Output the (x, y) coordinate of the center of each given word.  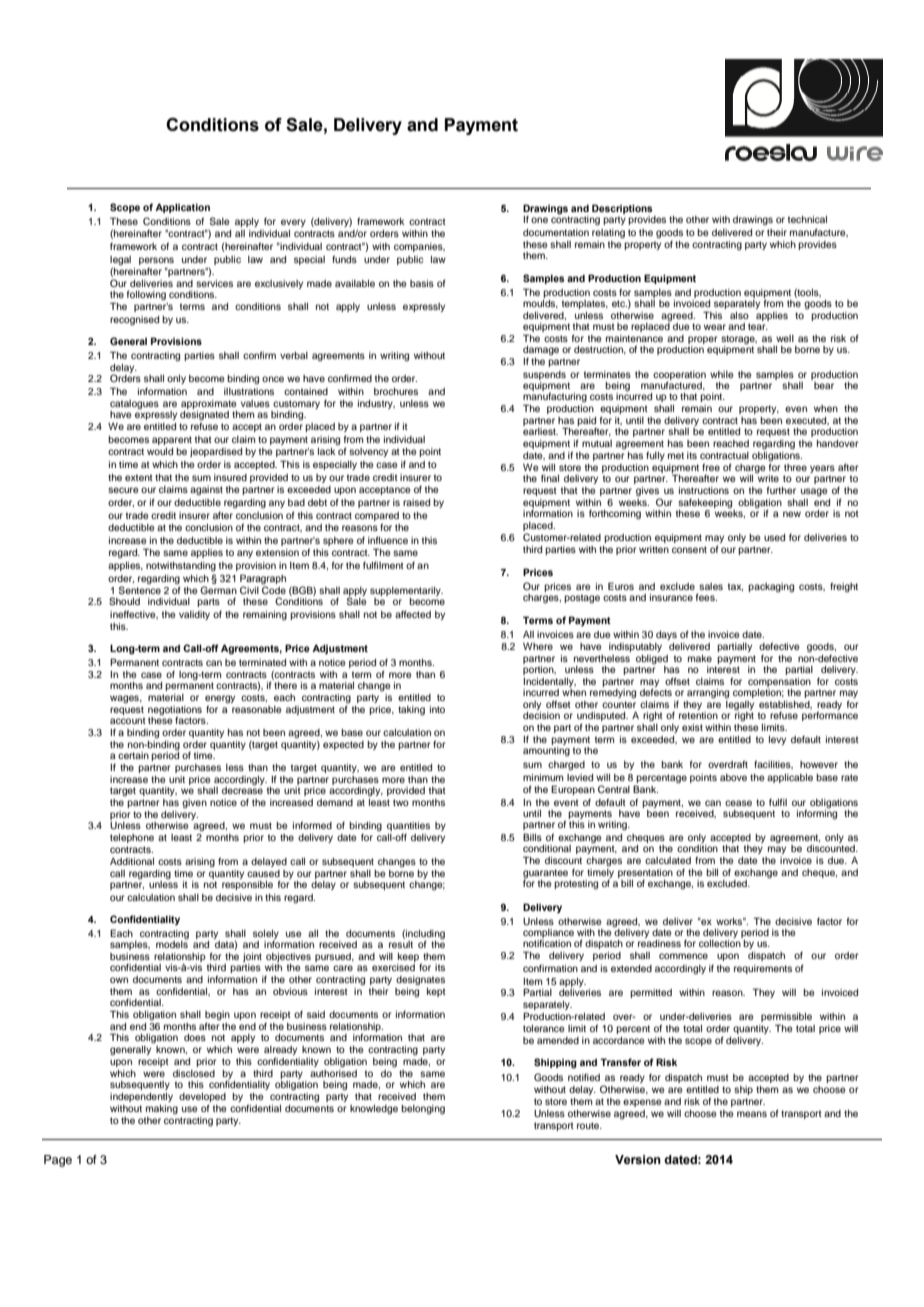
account (128, 720)
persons (156, 261)
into (437, 709)
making (162, 1109)
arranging (708, 694)
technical (807, 219)
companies (419, 247)
